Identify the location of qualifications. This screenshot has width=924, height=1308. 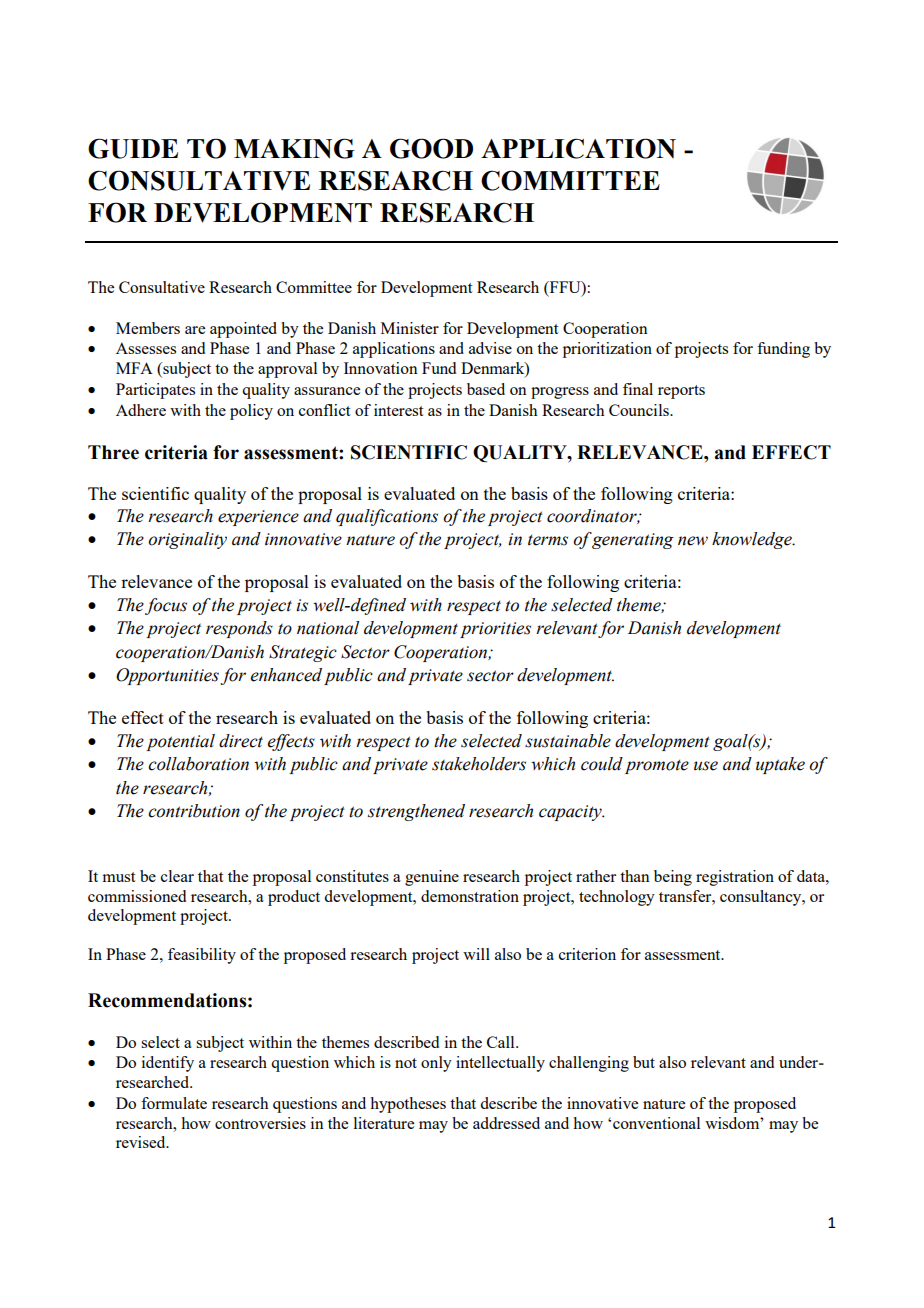
(387, 517).
